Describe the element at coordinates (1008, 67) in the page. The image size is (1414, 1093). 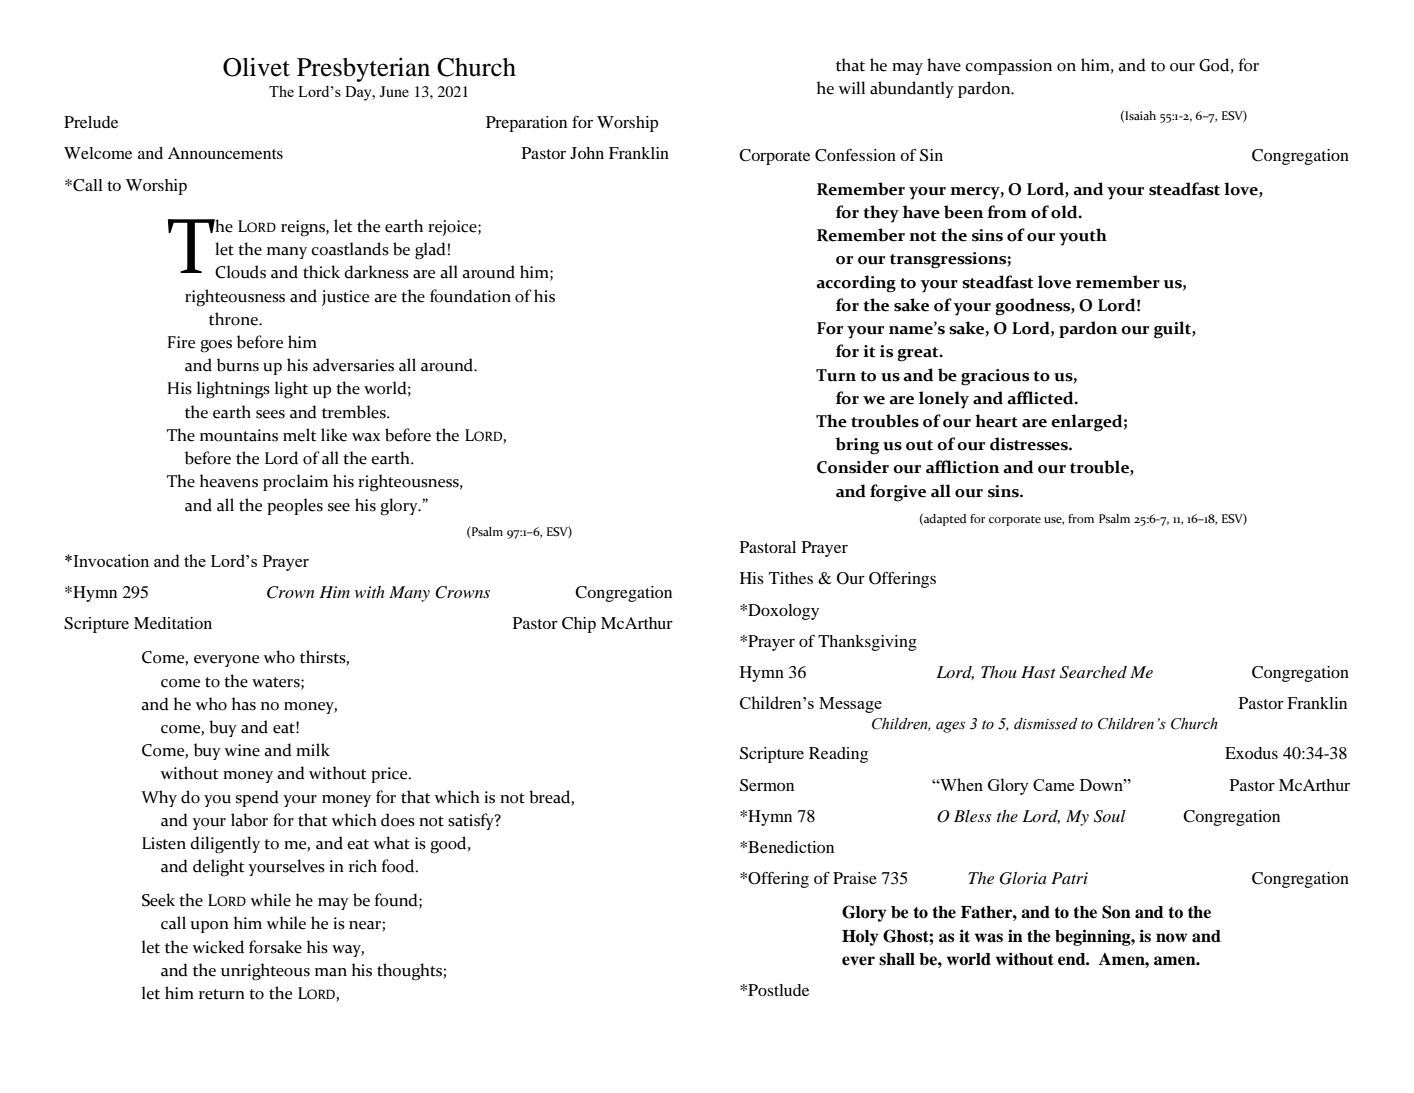
I see `compassion` at that location.
